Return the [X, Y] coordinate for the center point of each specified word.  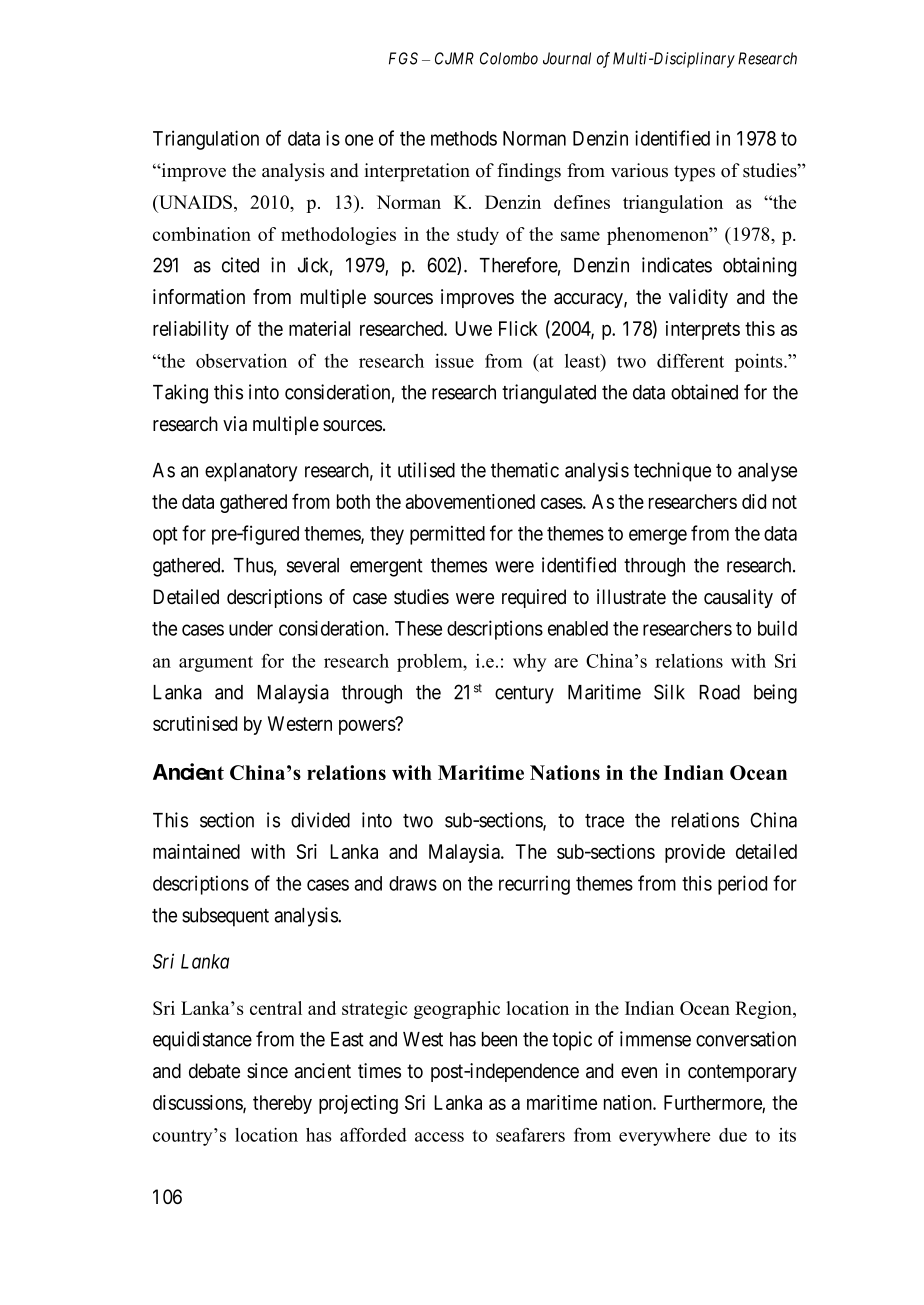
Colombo [509, 58]
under [251, 628]
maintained [196, 851]
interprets [703, 330]
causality [738, 598]
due [733, 1135]
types [694, 173]
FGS [403, 58]
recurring [534, 885]
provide [695, 853]
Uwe [473, 328]
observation [241, 361]
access [439, 1137]
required [534, 598]
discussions [198, 1103]
